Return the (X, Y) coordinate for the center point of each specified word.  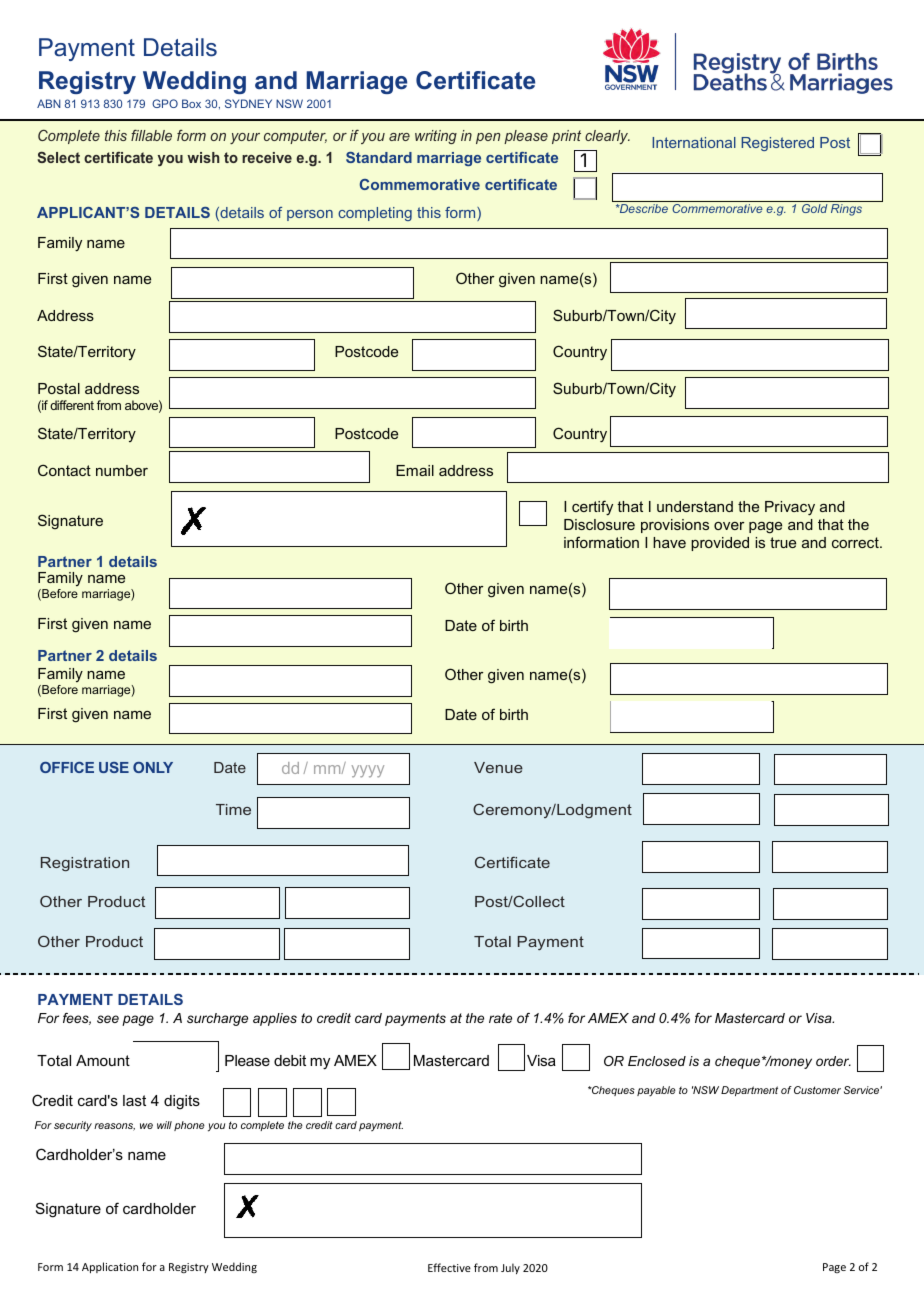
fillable (151, 135)
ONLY (153, 767)
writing (436, 137)
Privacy (790, 508)
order (833, 1061)
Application (110, 1267)
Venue (498, 767)
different (72, 405)
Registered (777, 144)
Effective (449, 1267)
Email (415, 470)
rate (500, 1018)
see (108, 1019)
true (783, 542)
